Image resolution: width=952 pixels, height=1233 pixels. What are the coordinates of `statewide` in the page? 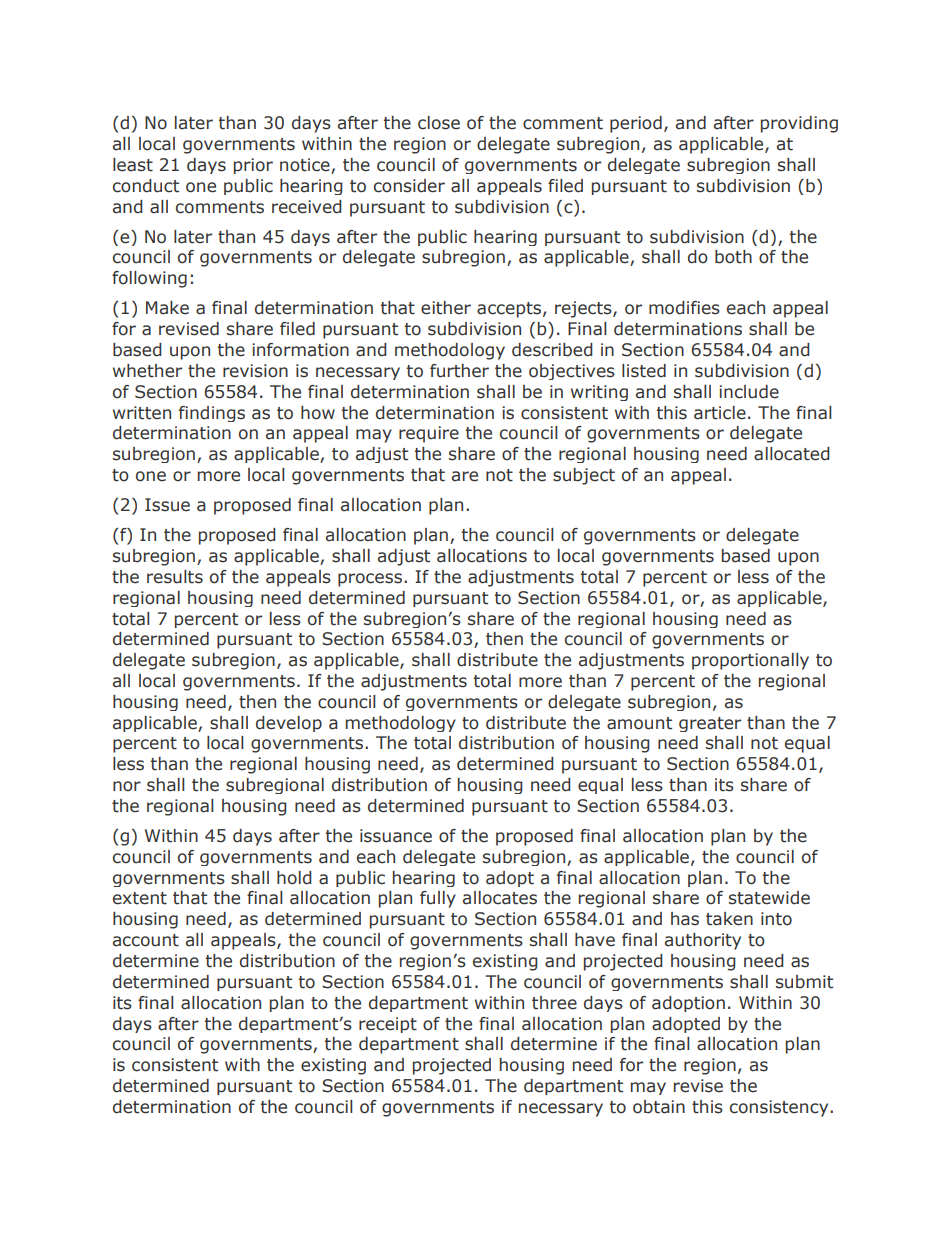 It's located at (769, 898).
